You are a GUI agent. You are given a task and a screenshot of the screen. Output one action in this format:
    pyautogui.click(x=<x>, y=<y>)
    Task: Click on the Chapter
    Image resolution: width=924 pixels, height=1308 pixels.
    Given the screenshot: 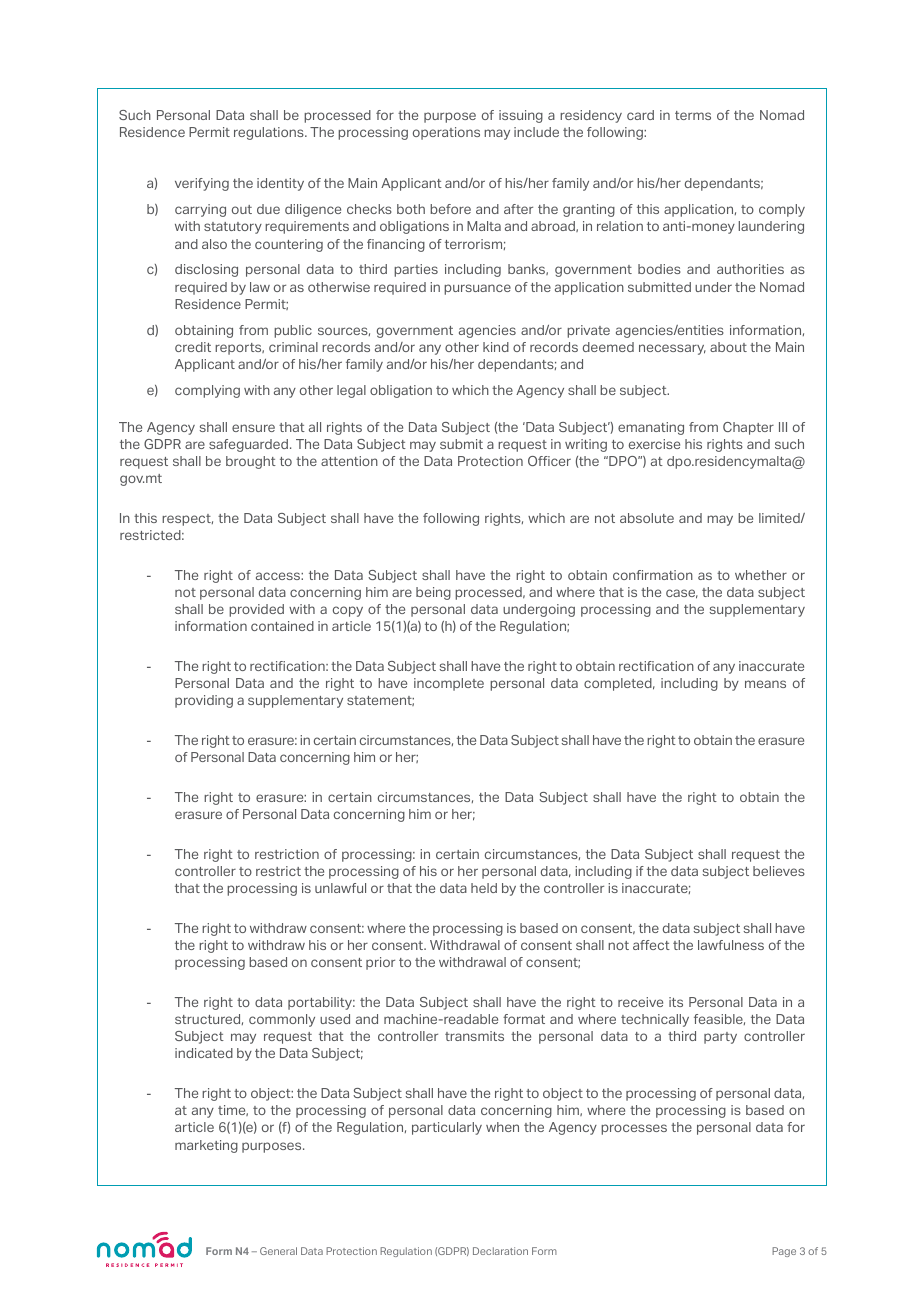 What is the action you would take?
    pyautogui.click(x=748, y=428)
